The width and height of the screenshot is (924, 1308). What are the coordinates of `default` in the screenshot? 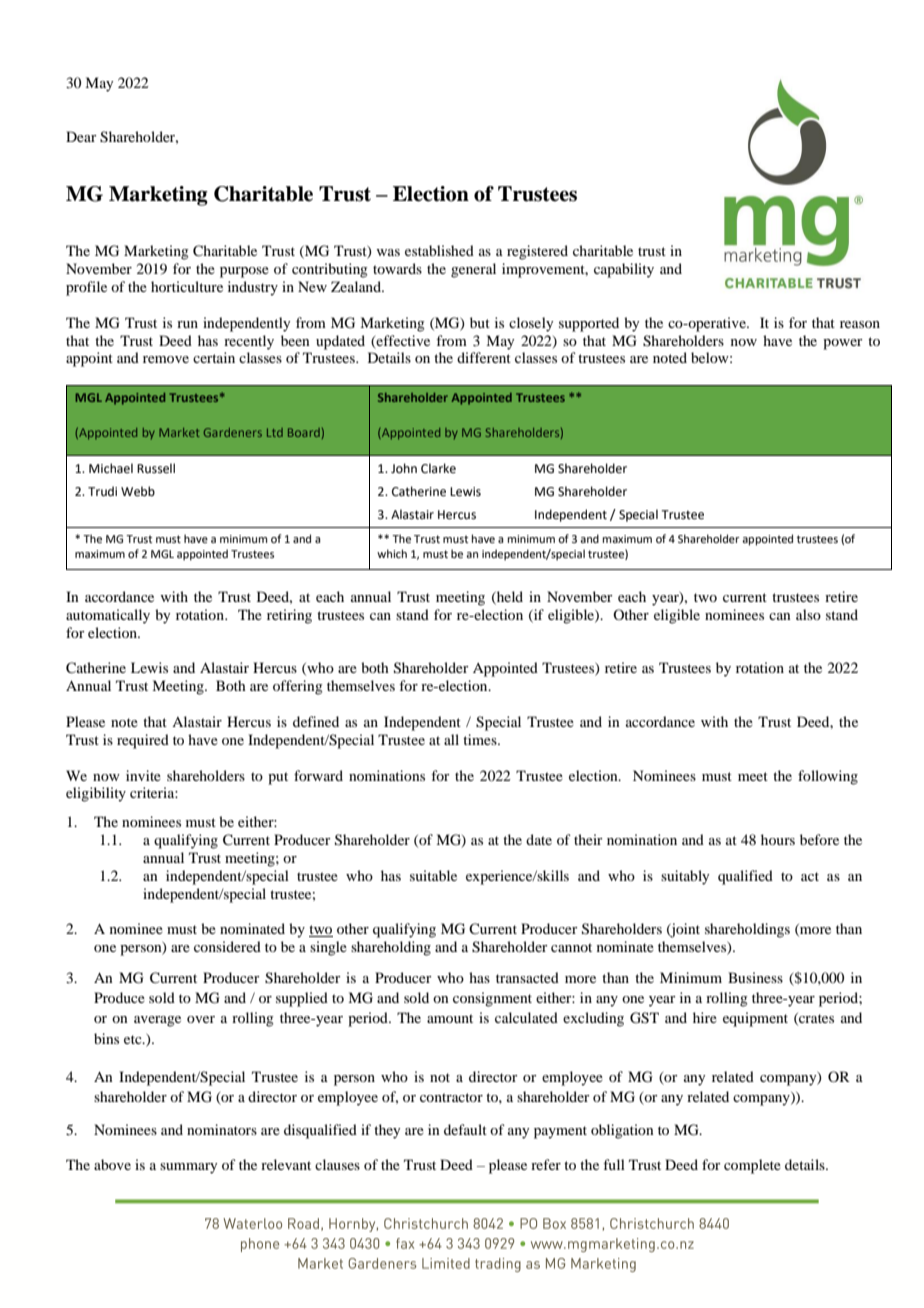 It's located at (465, 1129).
